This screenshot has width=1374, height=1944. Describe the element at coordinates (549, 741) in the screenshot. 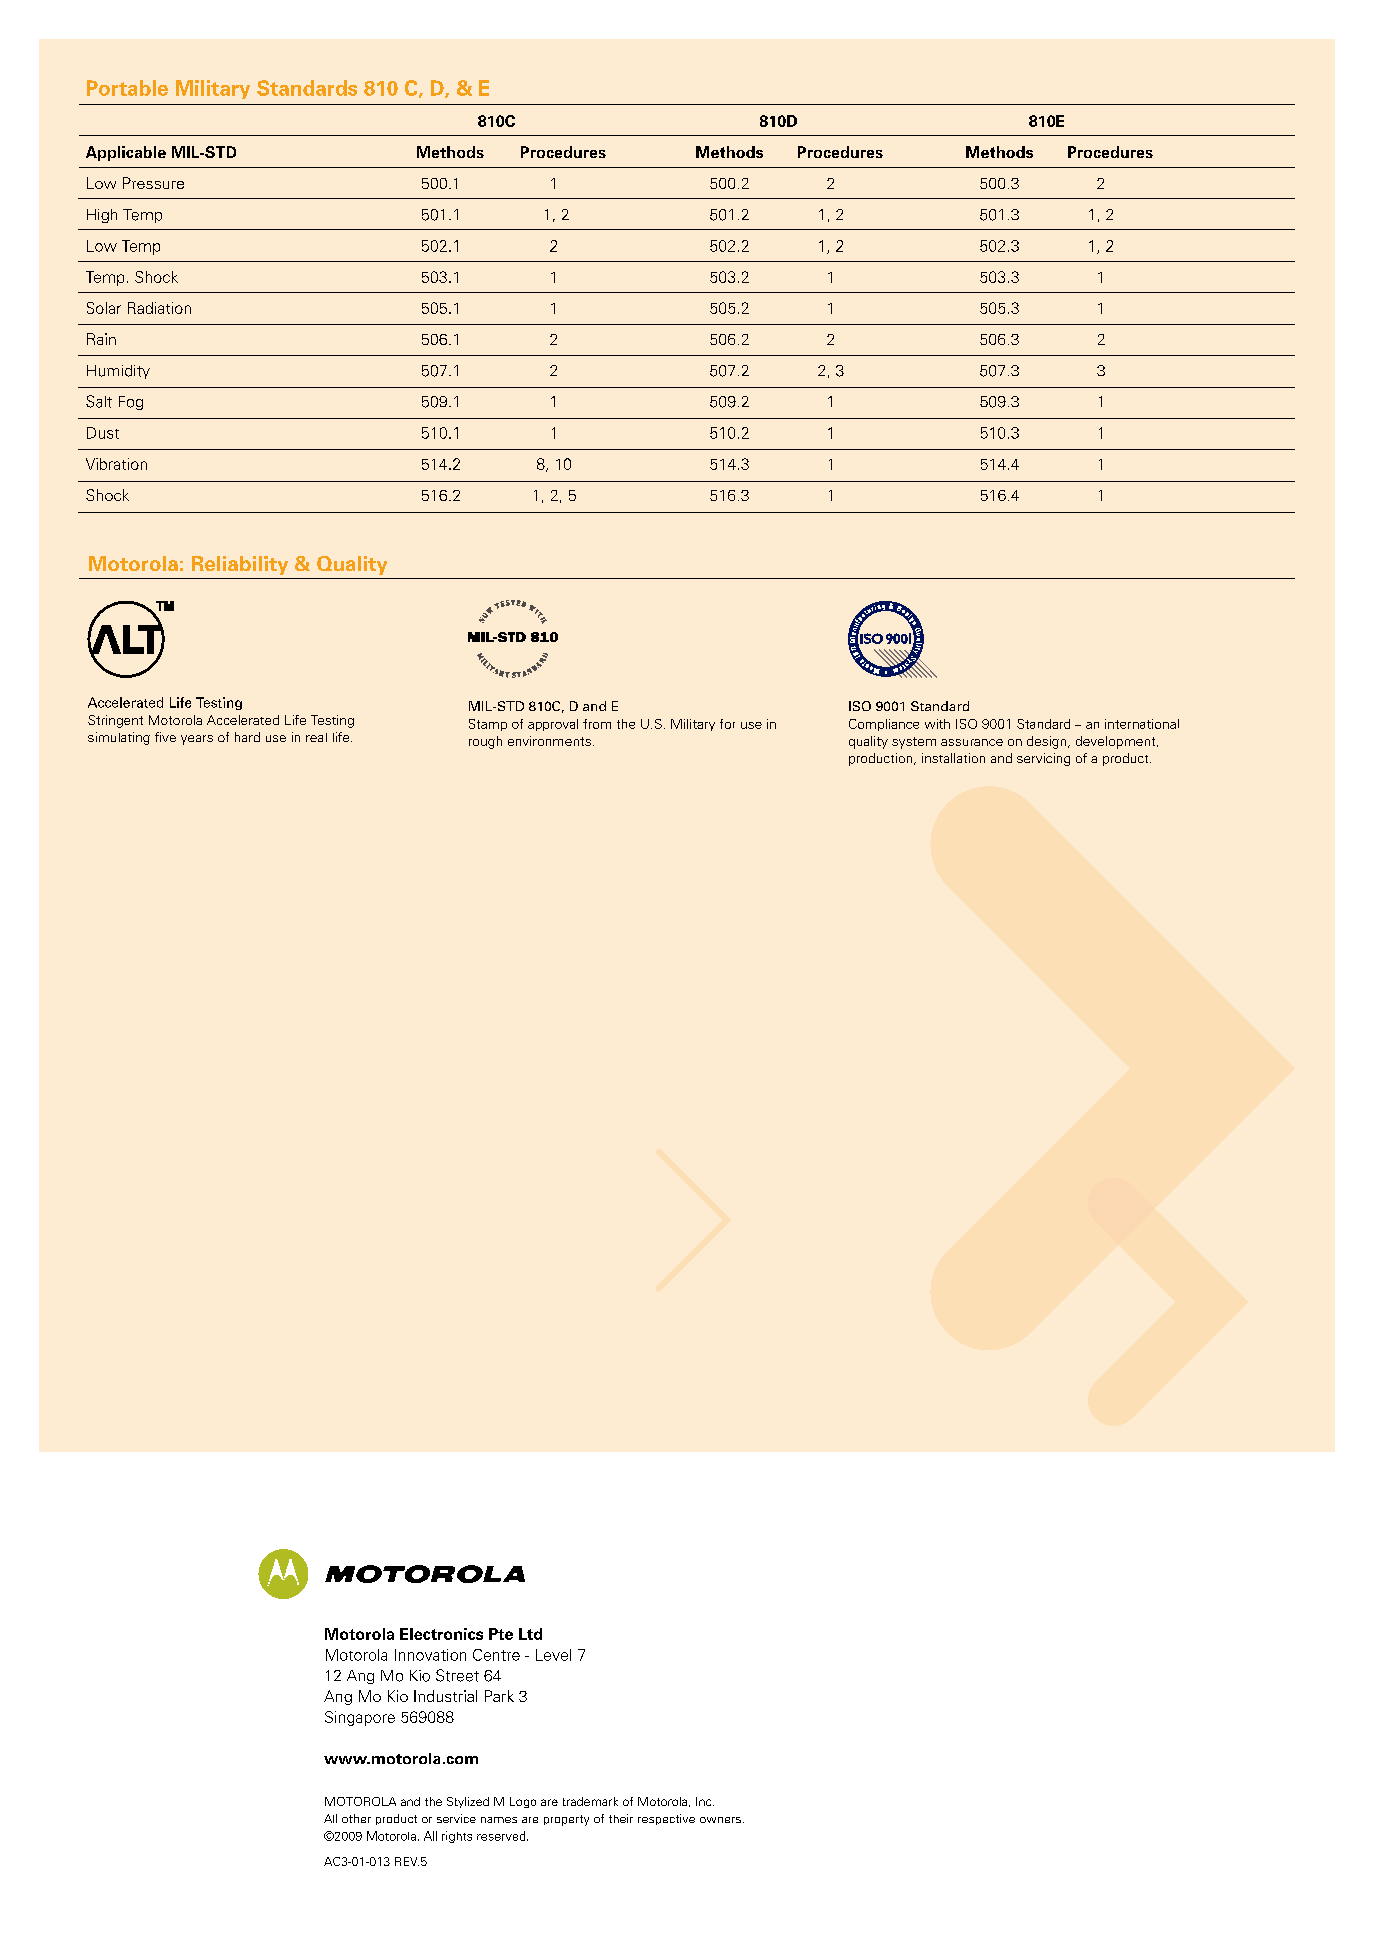

I see `environments` at that location.
